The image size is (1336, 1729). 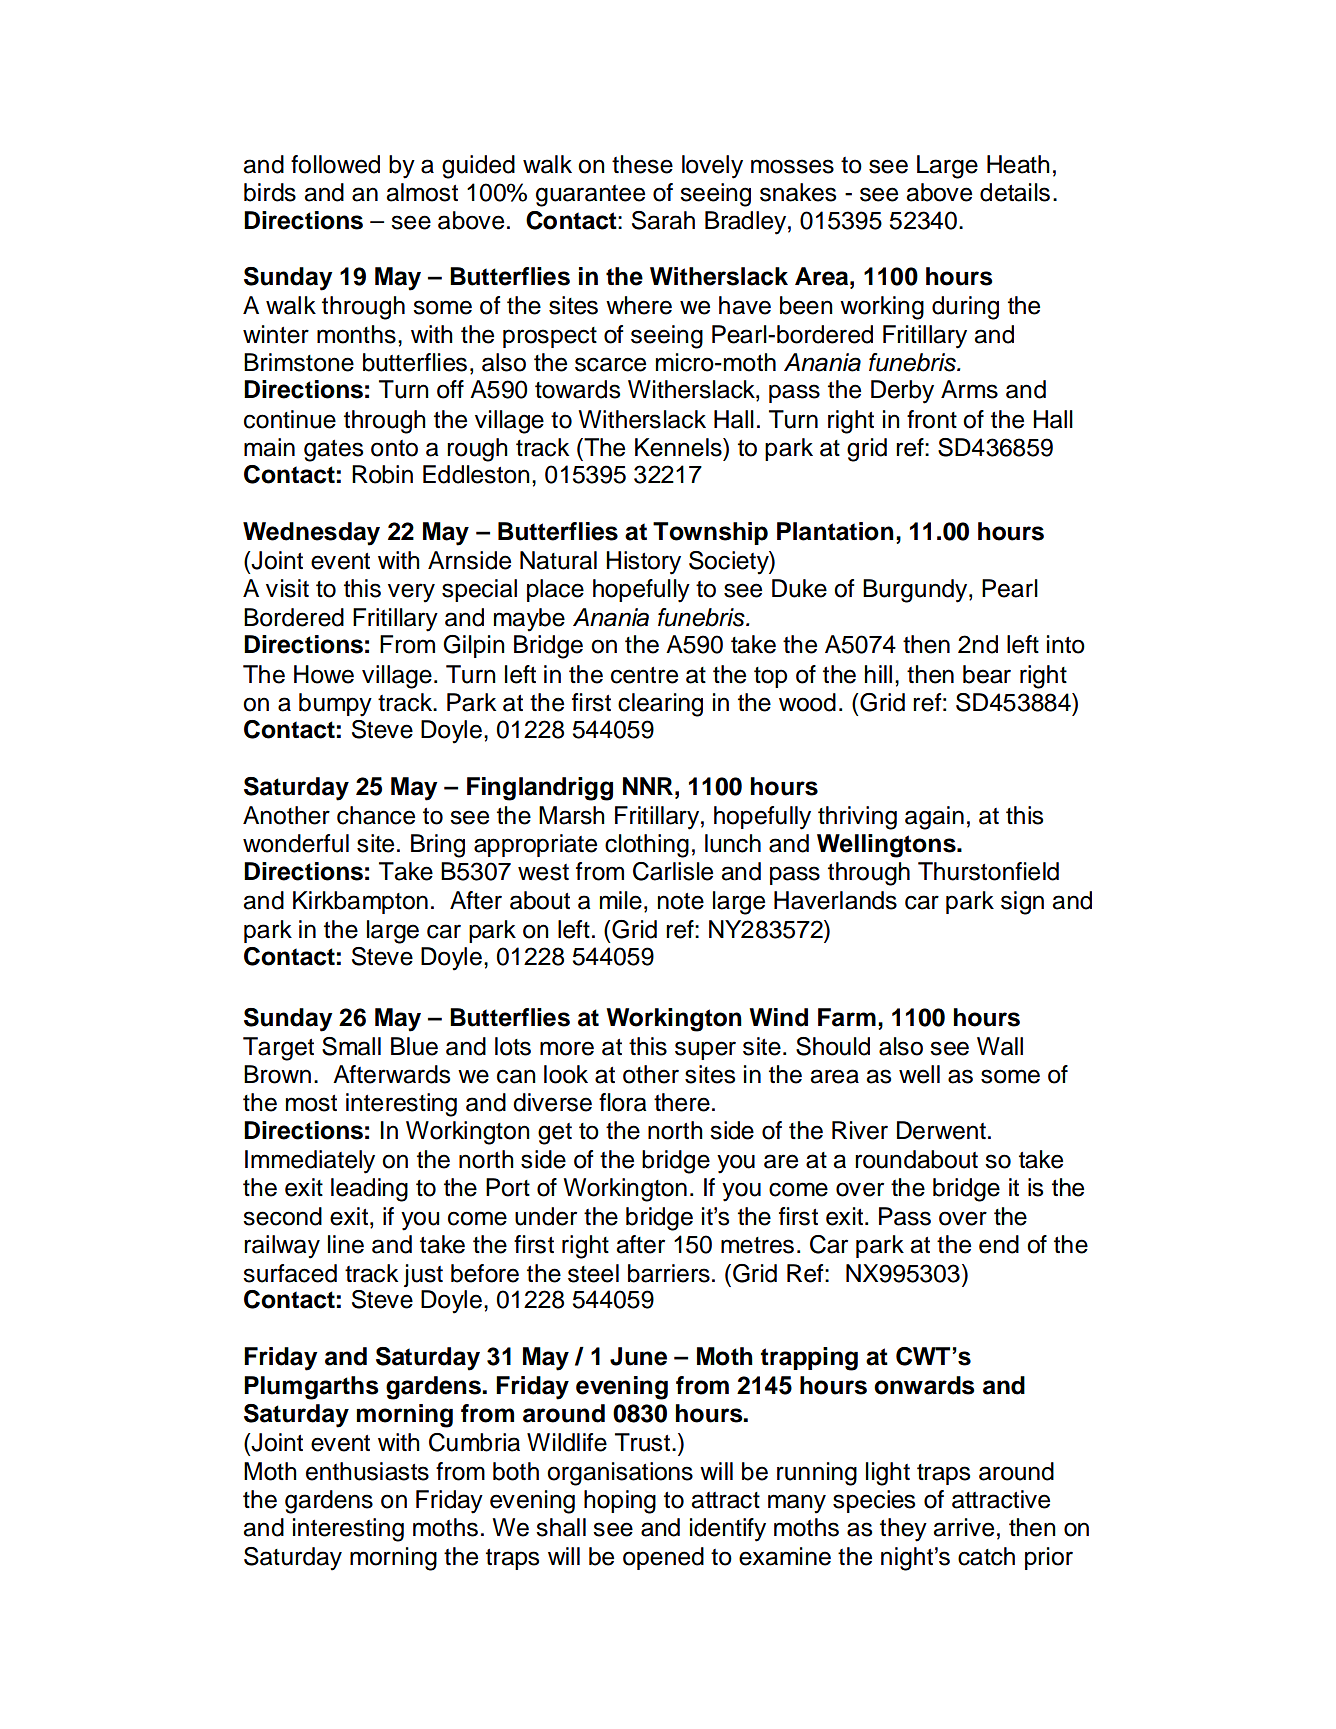 What do you see at coordinates (663, 220) in the page?
I see `Sarah` at bounding box center [663, 220].
